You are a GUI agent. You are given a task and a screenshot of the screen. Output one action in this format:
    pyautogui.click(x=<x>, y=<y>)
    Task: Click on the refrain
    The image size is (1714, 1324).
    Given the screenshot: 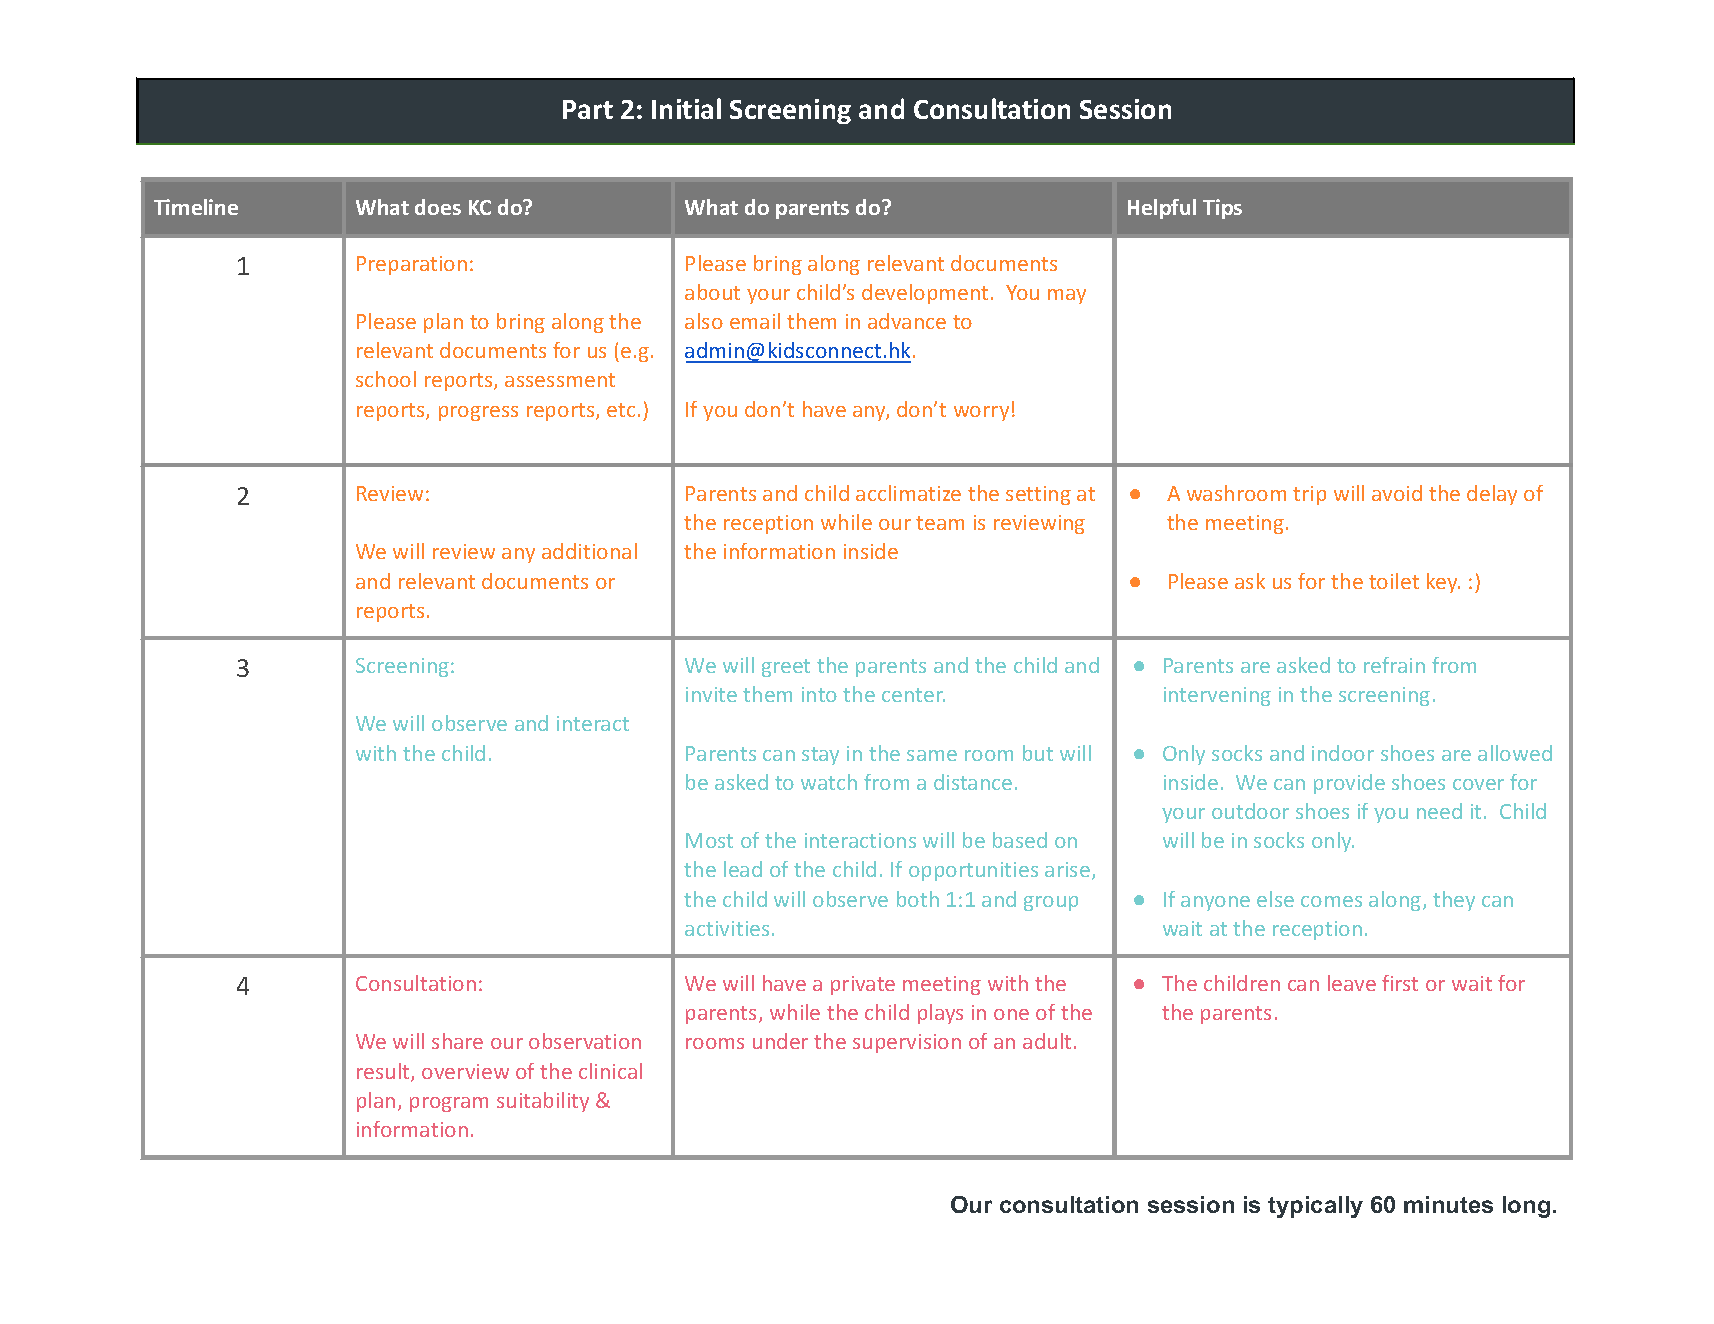 What is the action you would take?
    pyautogui.click(x=1394, y=665)
